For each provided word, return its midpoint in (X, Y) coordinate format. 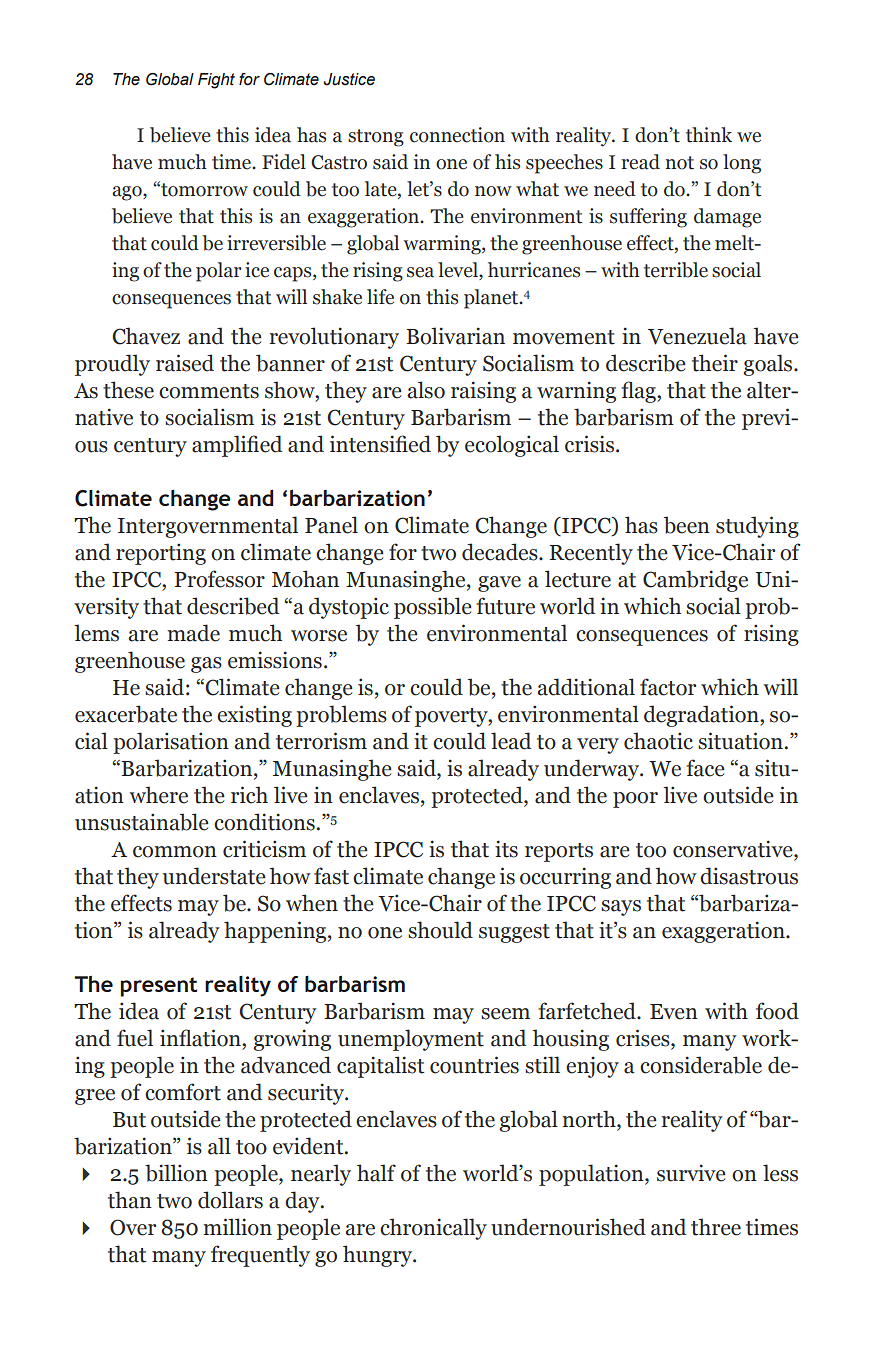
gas (206, 665)
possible (433, 608)
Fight (216, 81)
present (158, 987)
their (715, 363)
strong (376, 138)
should (440, 930)
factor (668, 687)
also (426, 390)
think (709, 135)
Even (674, 1012)
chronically (433, 1229)
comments (209, 391)
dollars (230, 1200)
